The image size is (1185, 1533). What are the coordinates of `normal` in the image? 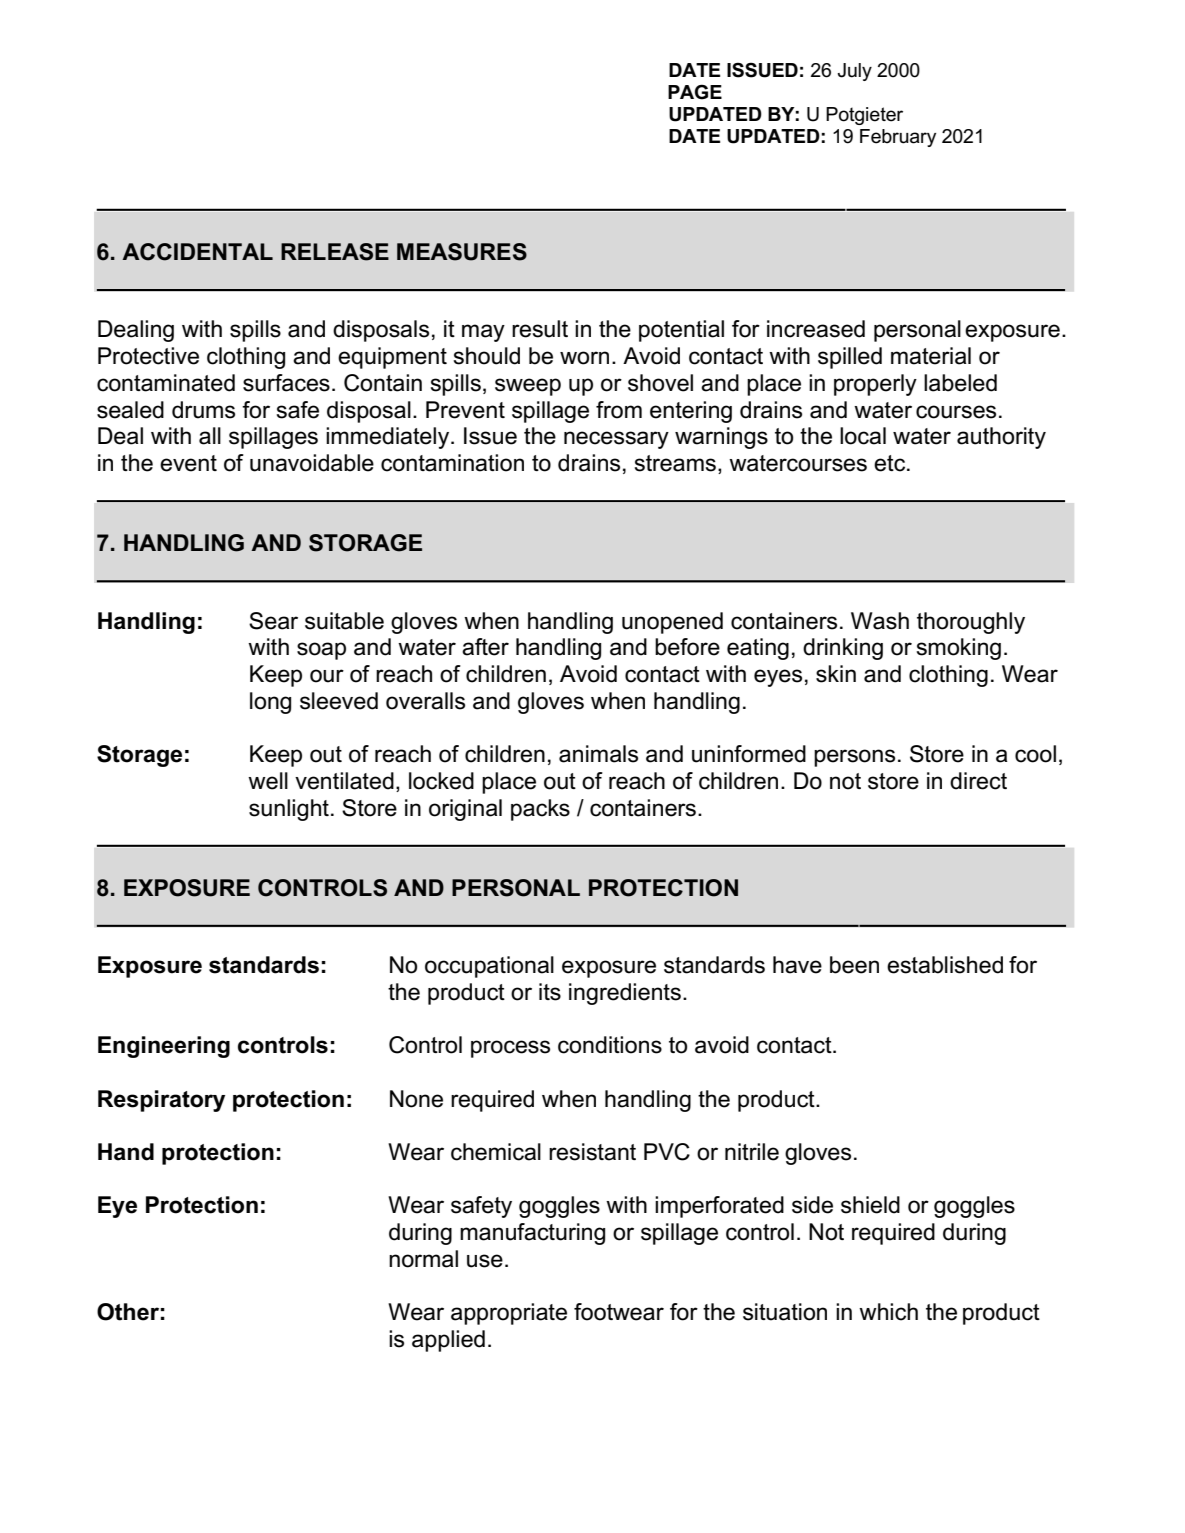 It's located at (423, 1259).
